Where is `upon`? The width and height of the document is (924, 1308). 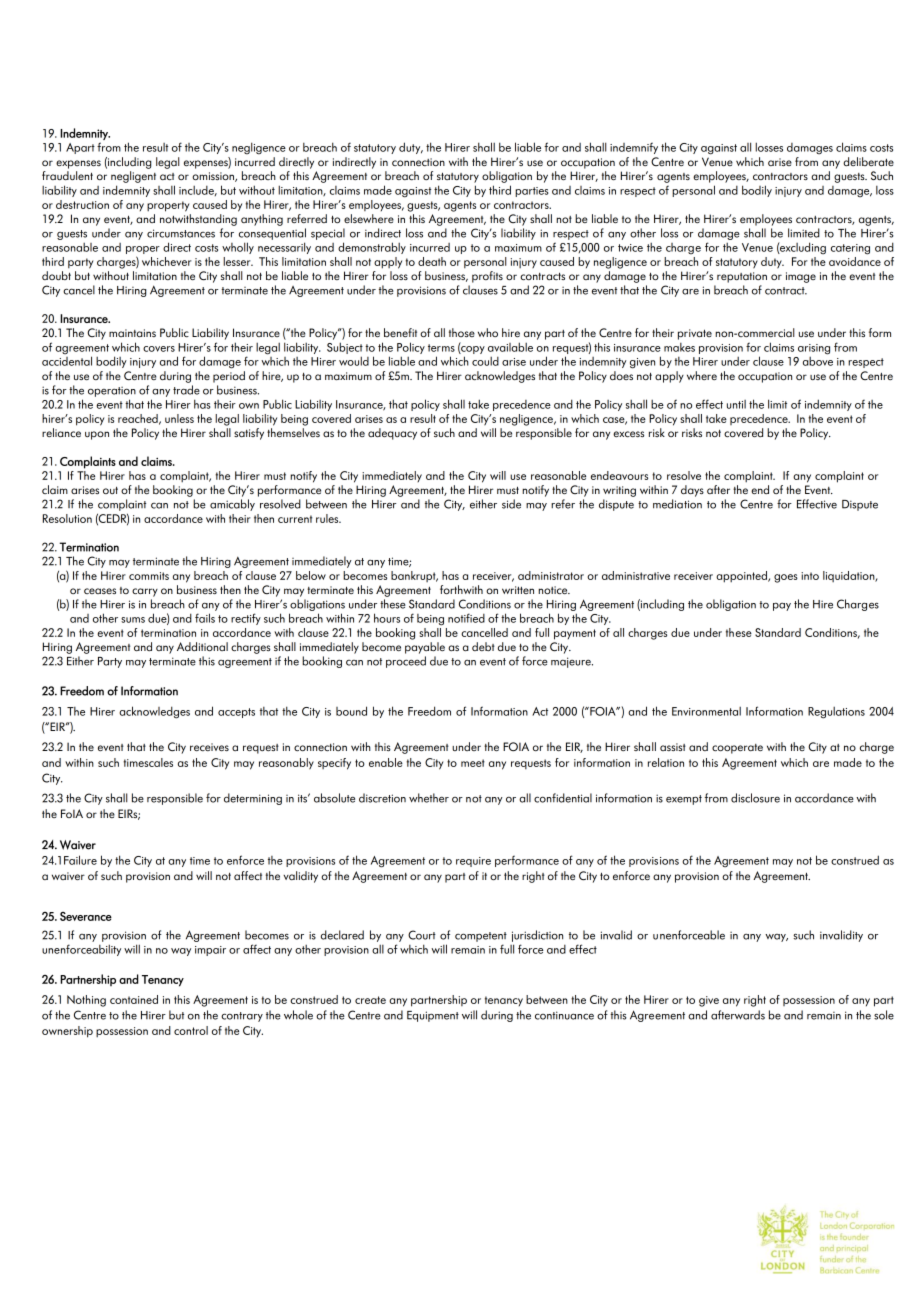 upon is located at coordinates (97, 435).
